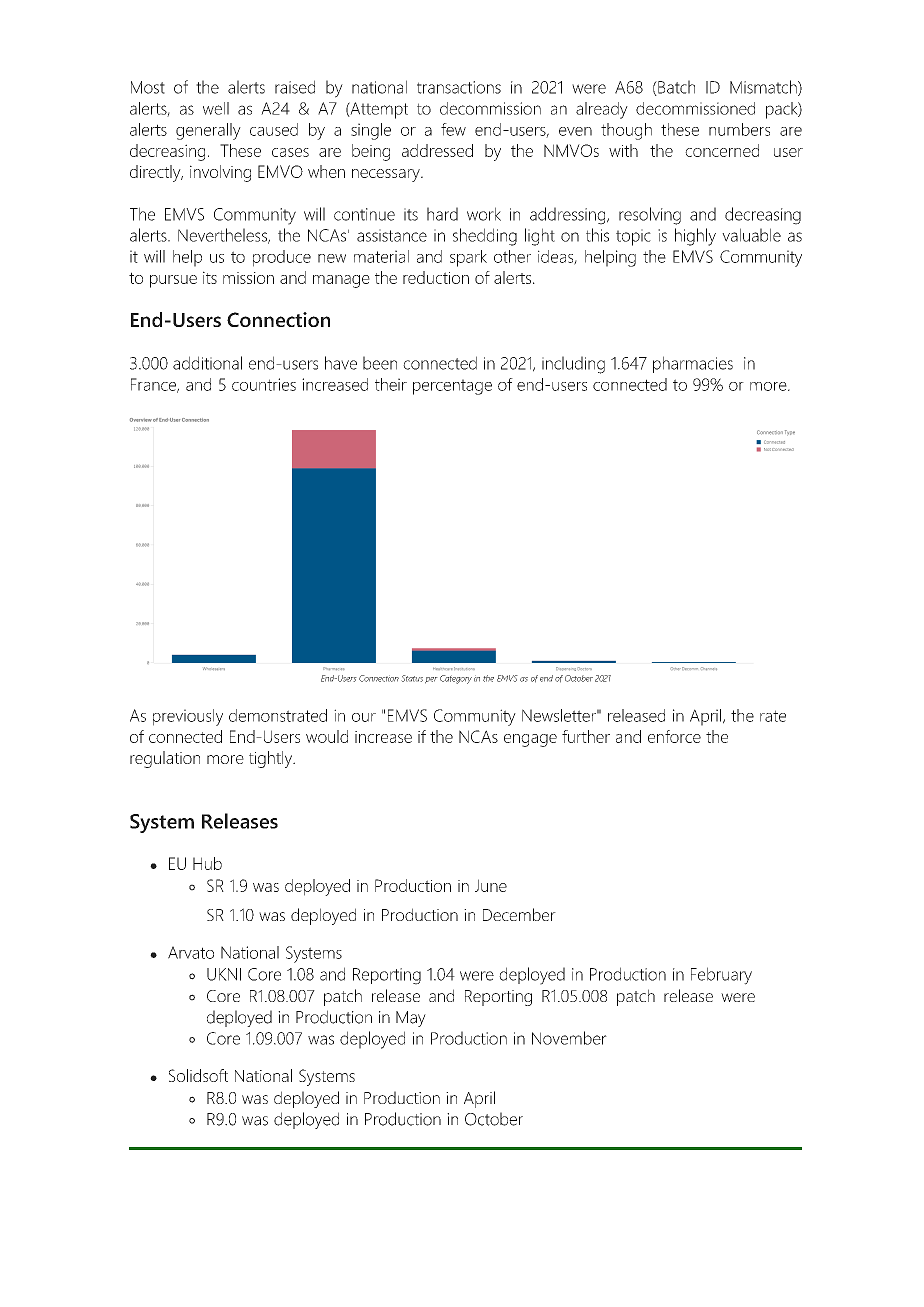  I want to click on May, so click(411, 1019).
